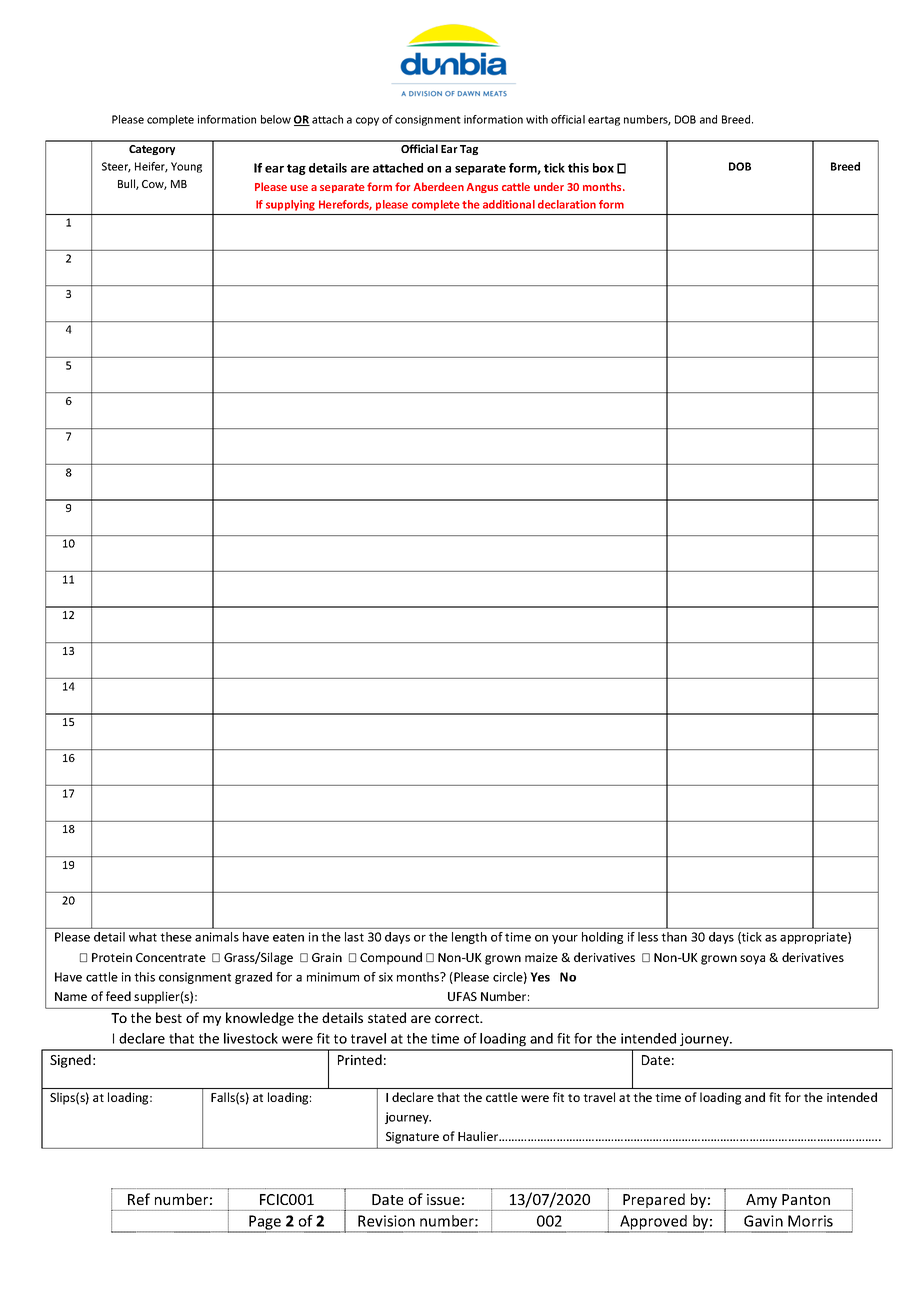 This screenshot has width=924, height=1308. I want to click on than, so click(674, 937).
